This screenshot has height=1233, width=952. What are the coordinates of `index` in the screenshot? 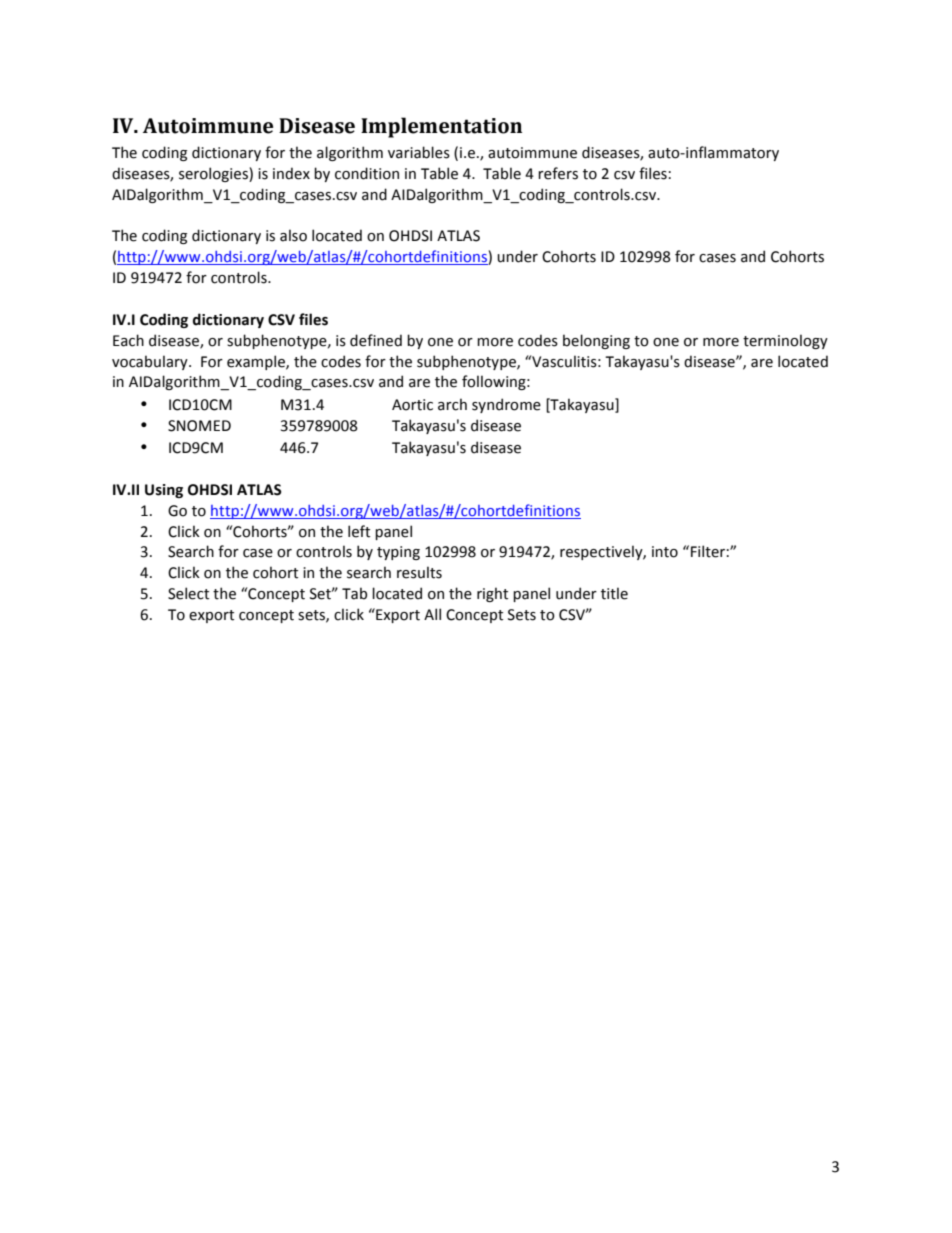 It's located at (291, 173).
